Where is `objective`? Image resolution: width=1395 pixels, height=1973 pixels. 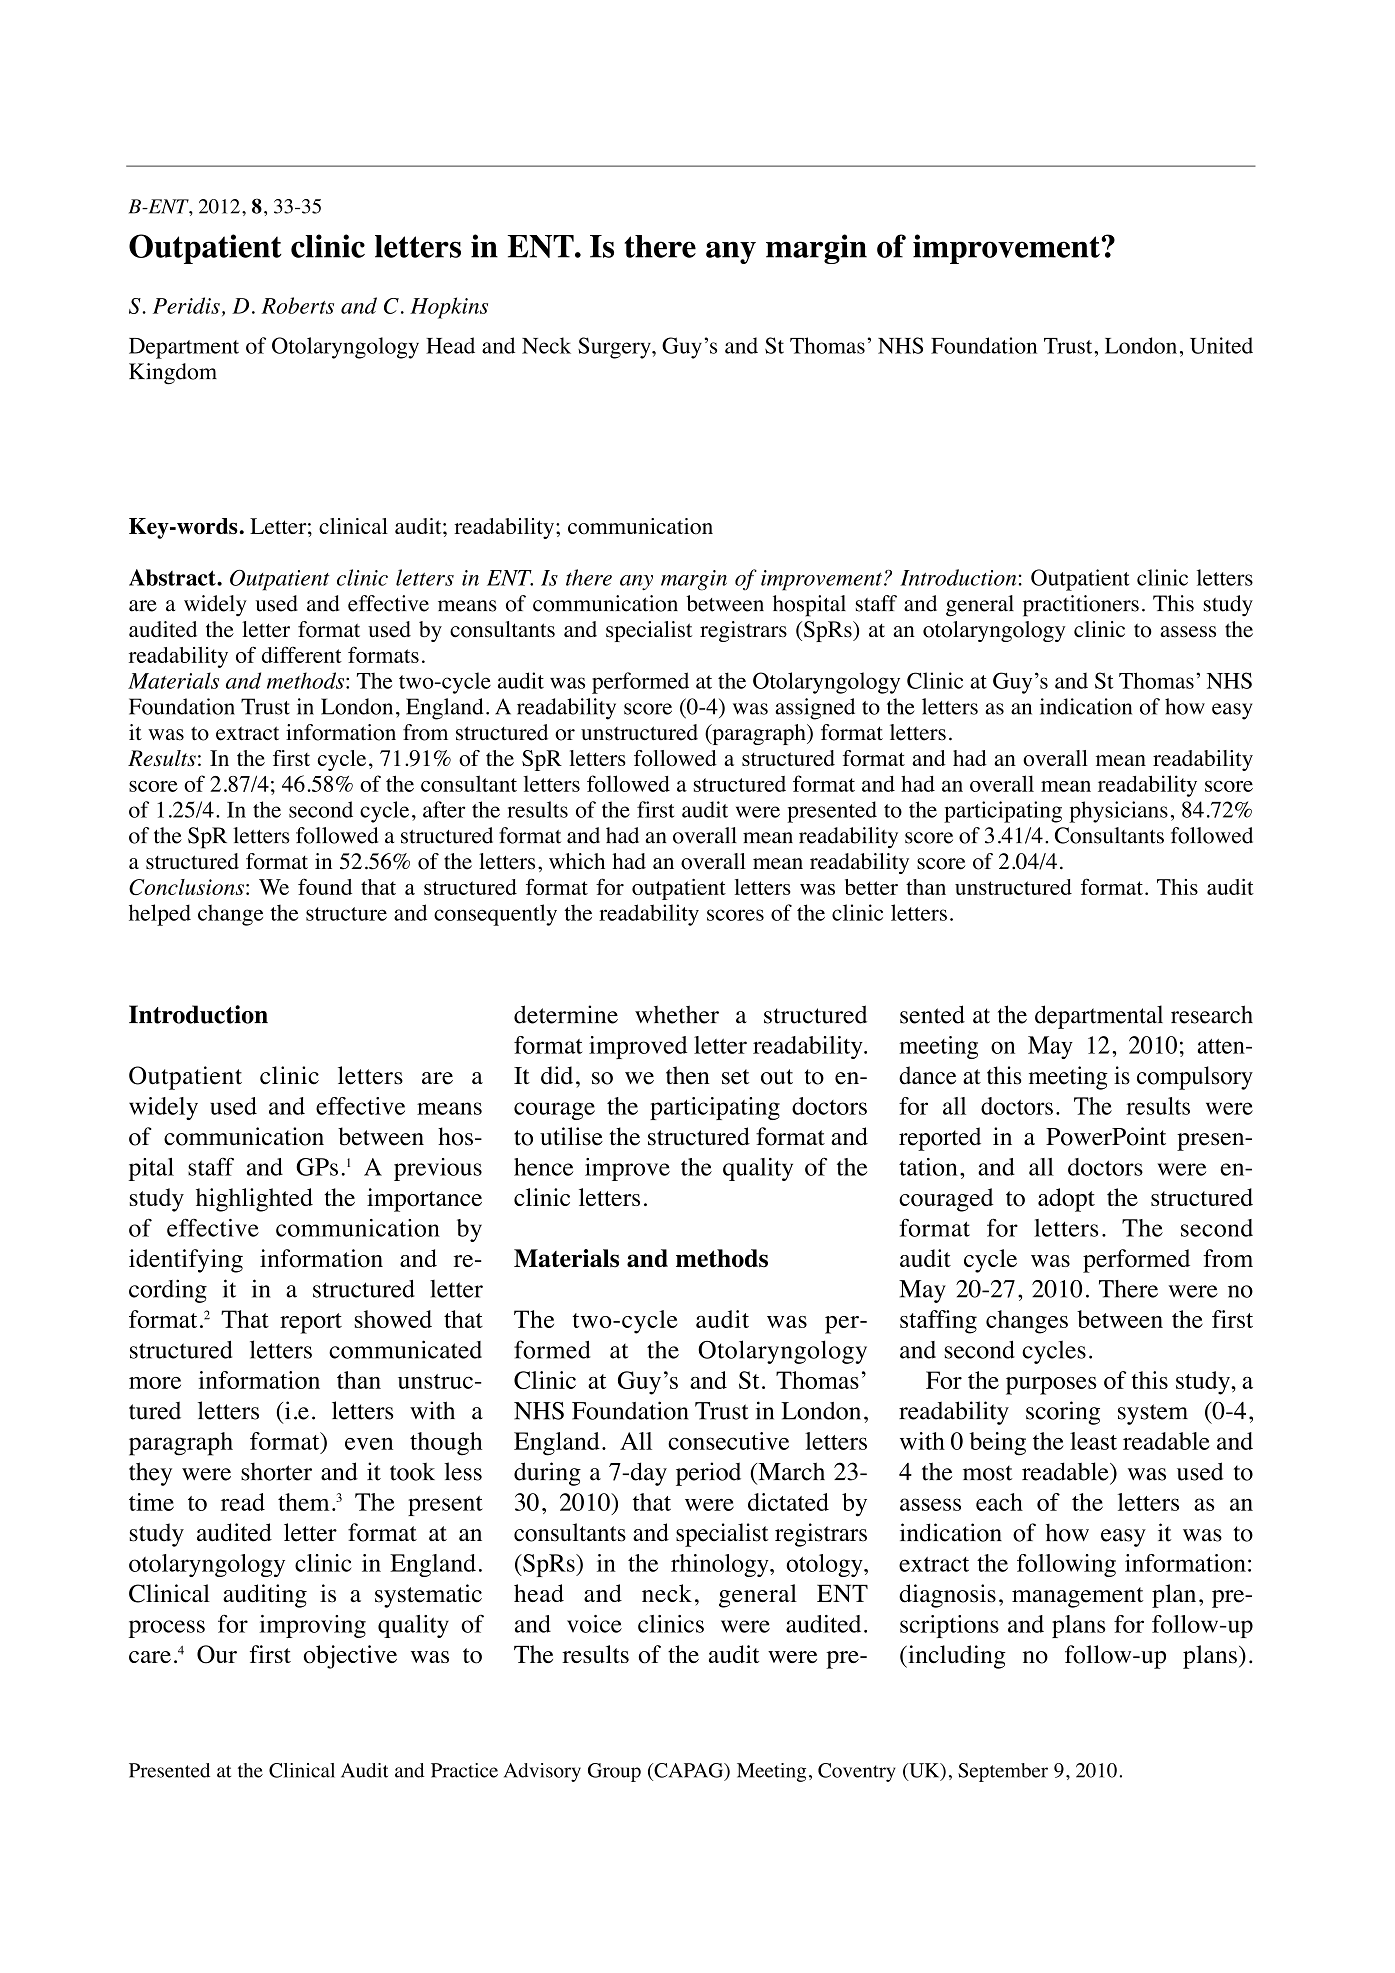 objective is located at coordinates (350, 1657).
